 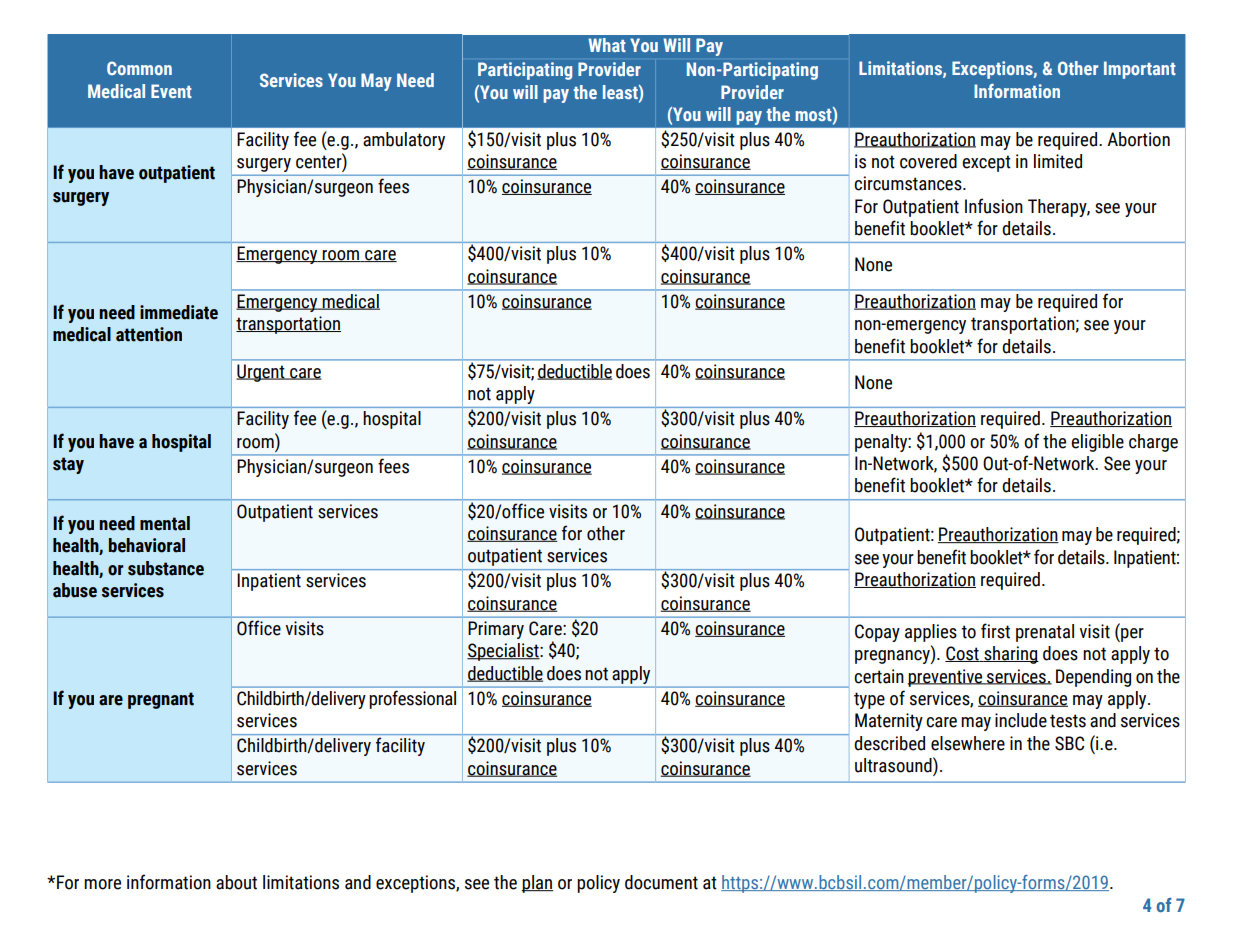 I want to click on attention, so click(x=149, y=334).
